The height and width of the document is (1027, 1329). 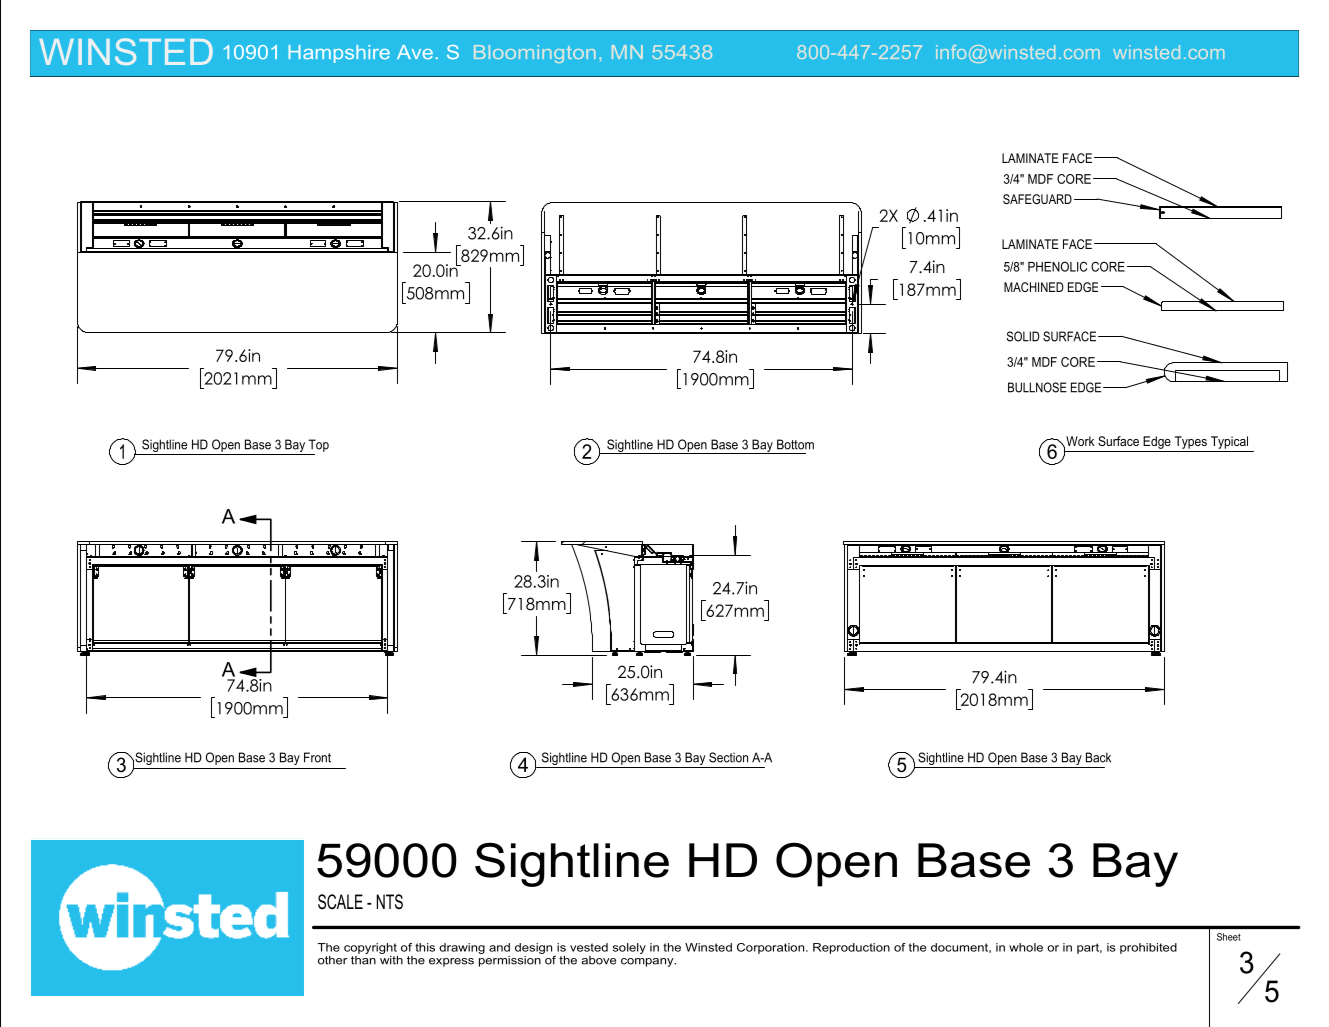 What do you see at coordinates (425, 947) in the document?
I see `this` at bounding box center [425, 947].
